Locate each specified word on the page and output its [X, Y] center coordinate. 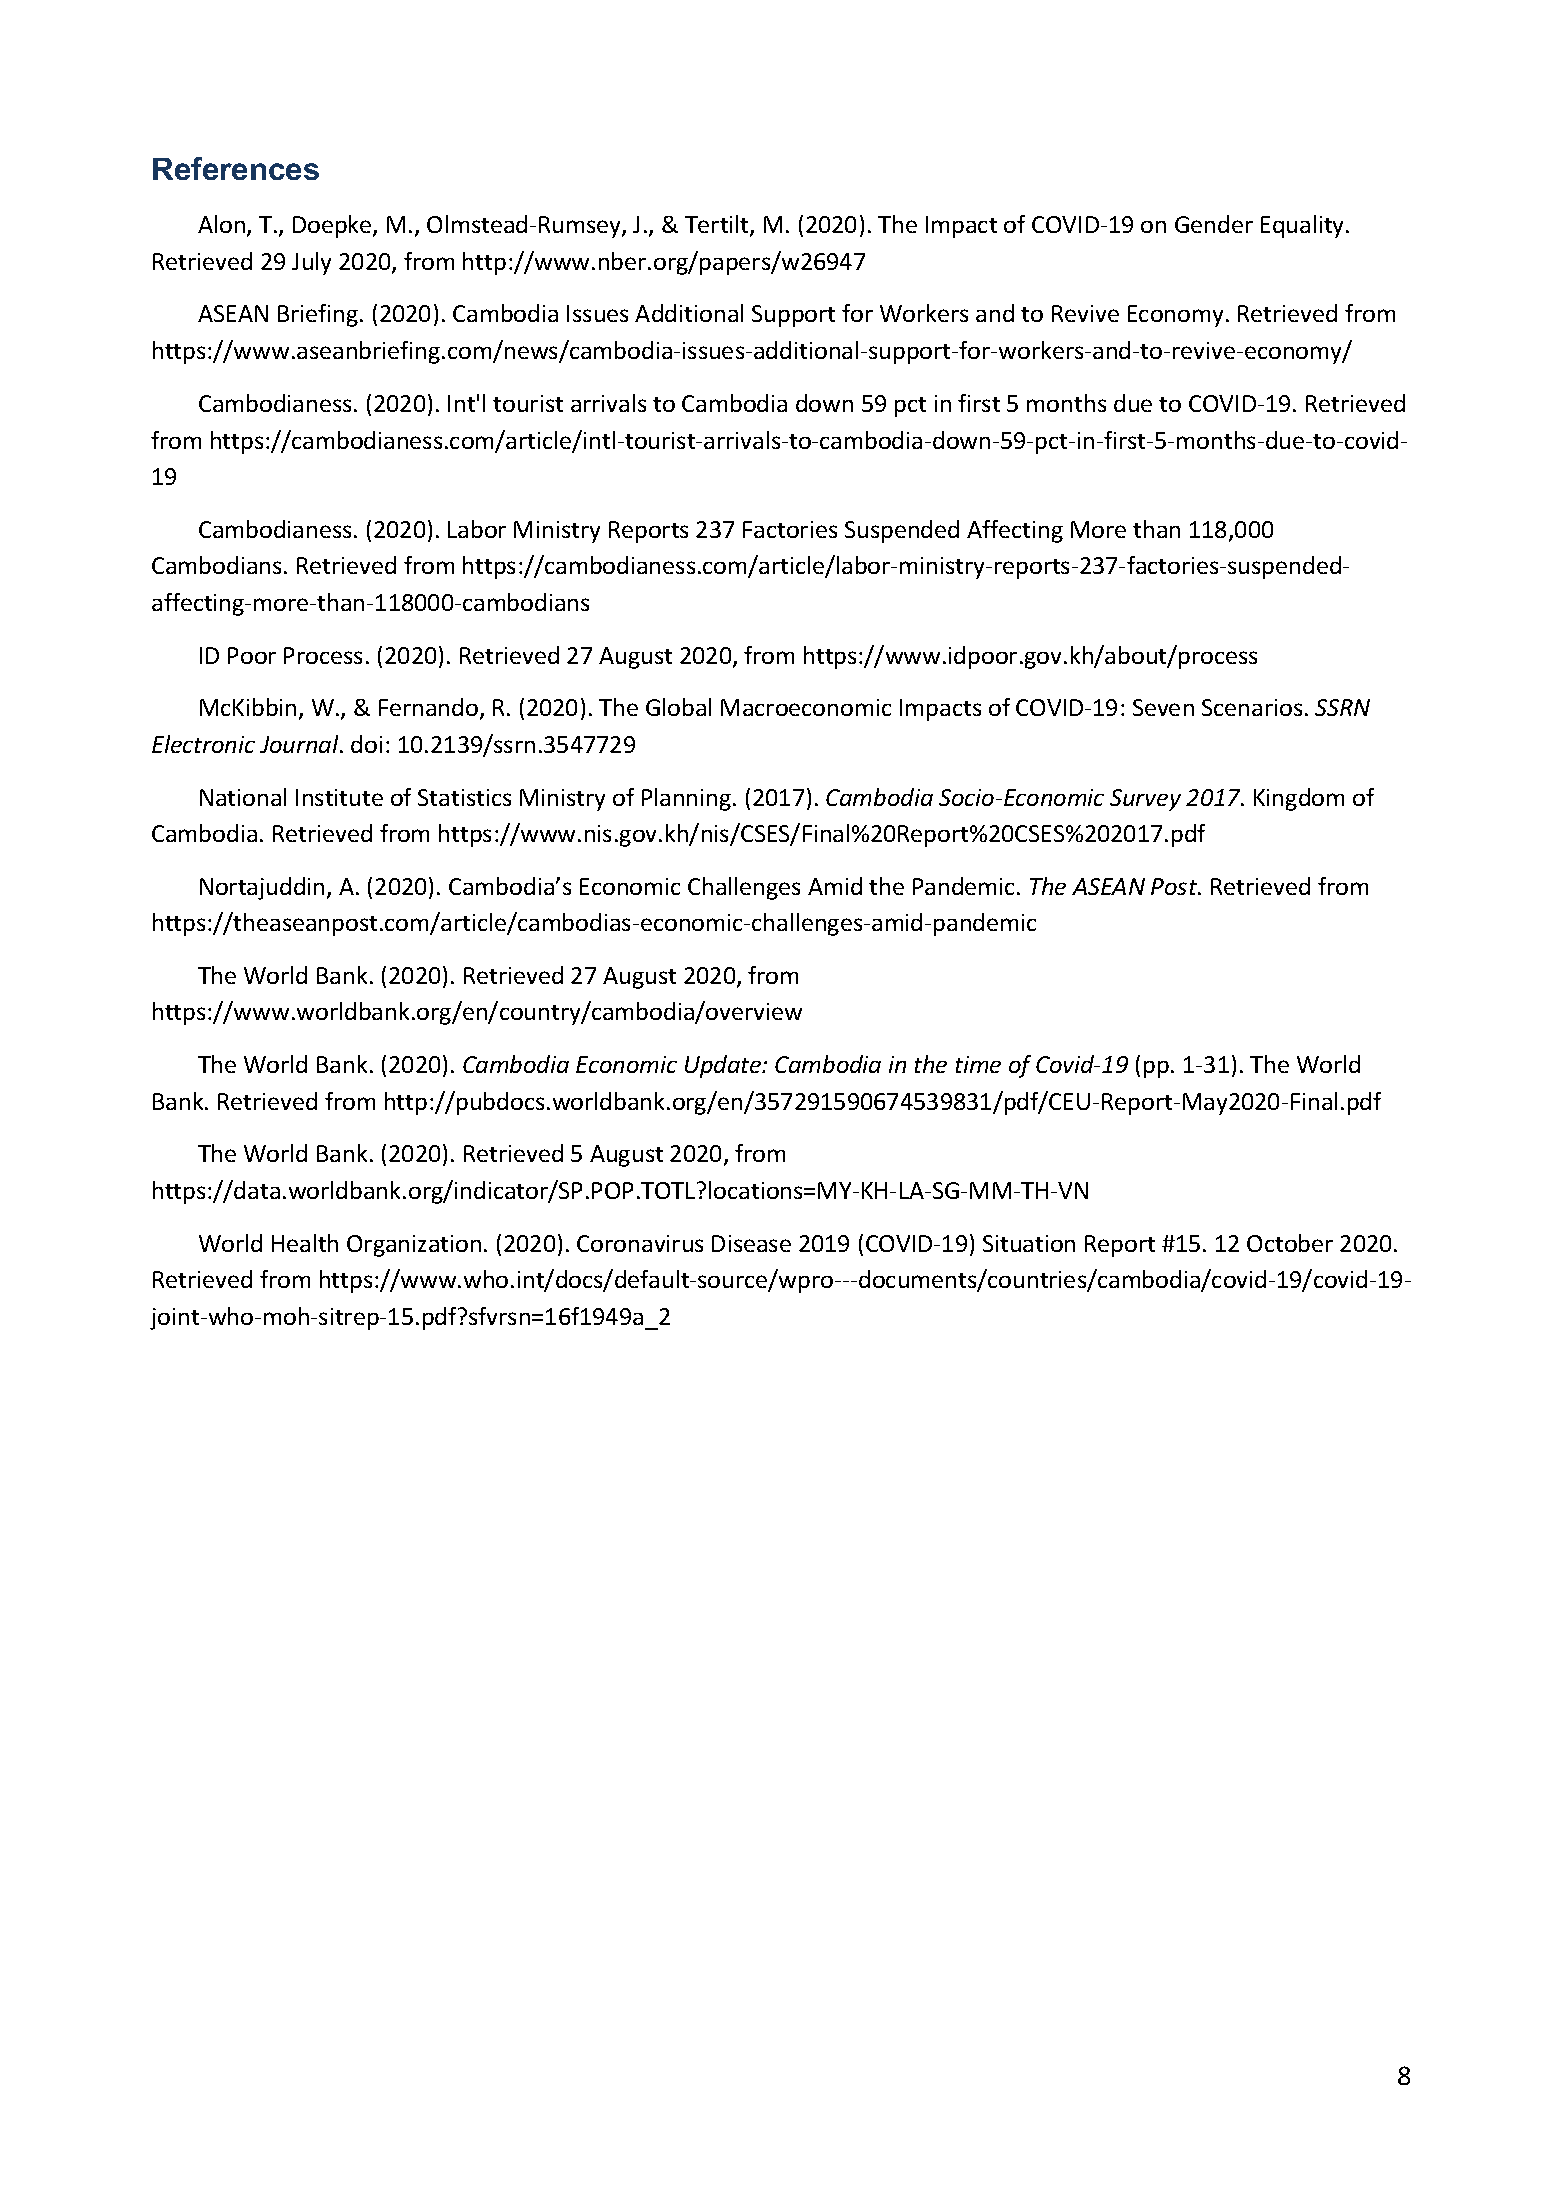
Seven [1163, 707]
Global [678, 707]
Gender [1214, 224]
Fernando [428, 707]
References [236, 168]
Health [305, 1243]
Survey [1145, 800]
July [311, 263]
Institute [339, 797]
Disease [751, 1243]
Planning [688, 799]
